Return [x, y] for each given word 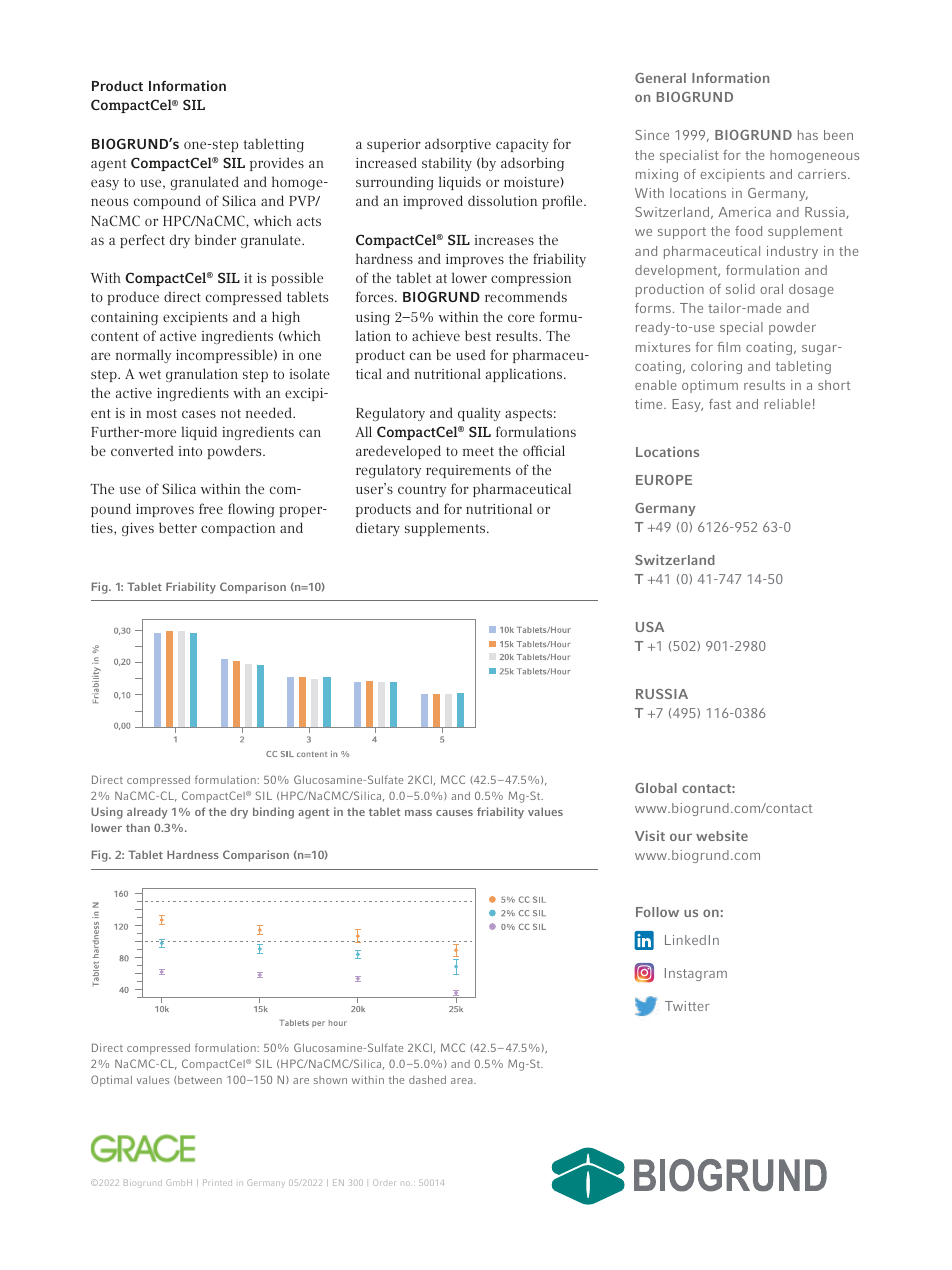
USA [650, 627]
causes [454, 813]
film [728, 347]
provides [277, 164]
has [808, 135]
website [722, 835]
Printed [217, 1182]
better [178, 527]
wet [150, 374]
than [138, 827]
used [471, 354]
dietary [378, 529]
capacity [522, 145]
